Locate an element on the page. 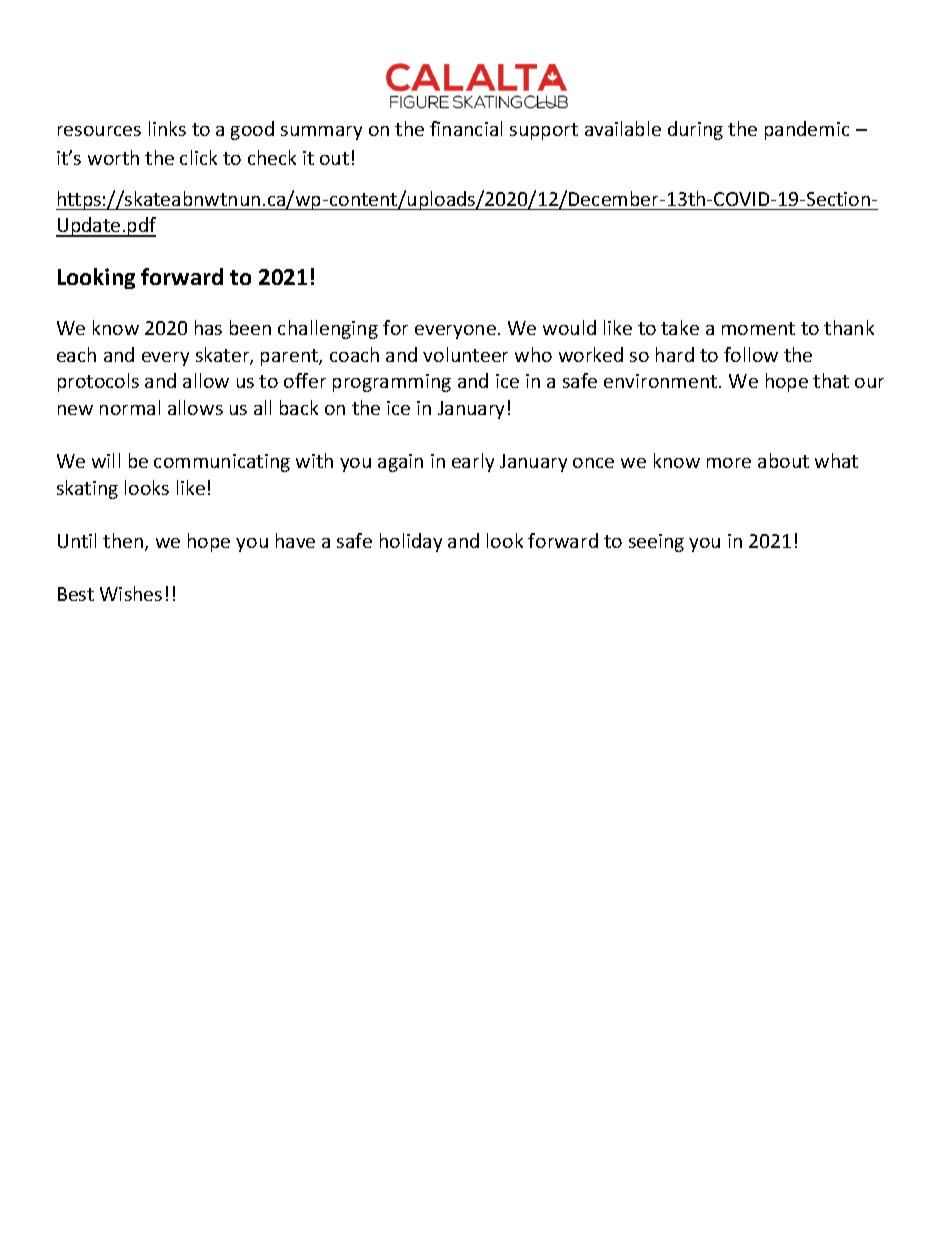 The height and width of the page is (1233, 952). has is located at coordinates (208, 327).
